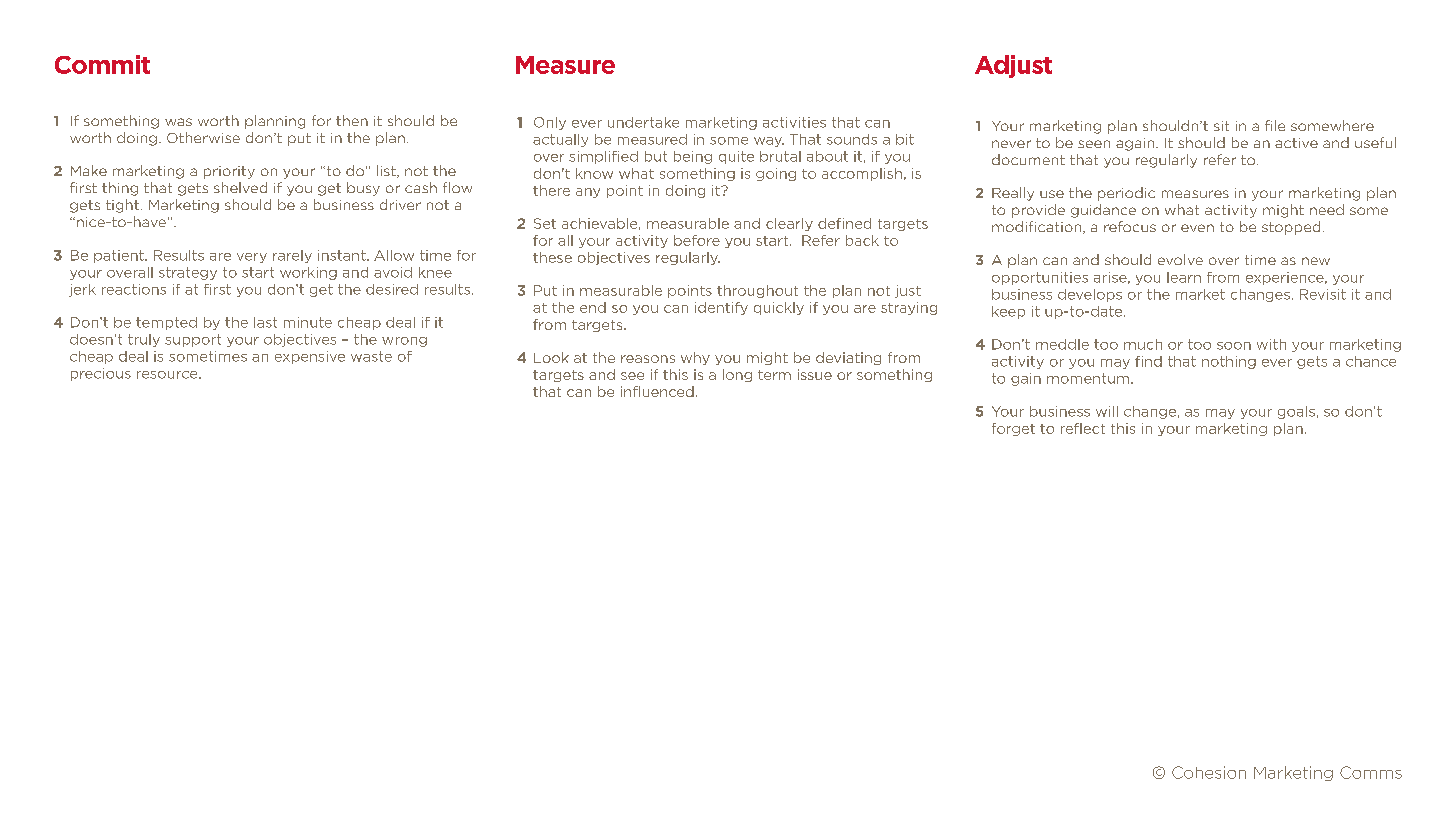 This screenshot has width=1456, height=818. Describe the element at coordinates (102, 64) in the screenshot. I see `Commit` at that location.
